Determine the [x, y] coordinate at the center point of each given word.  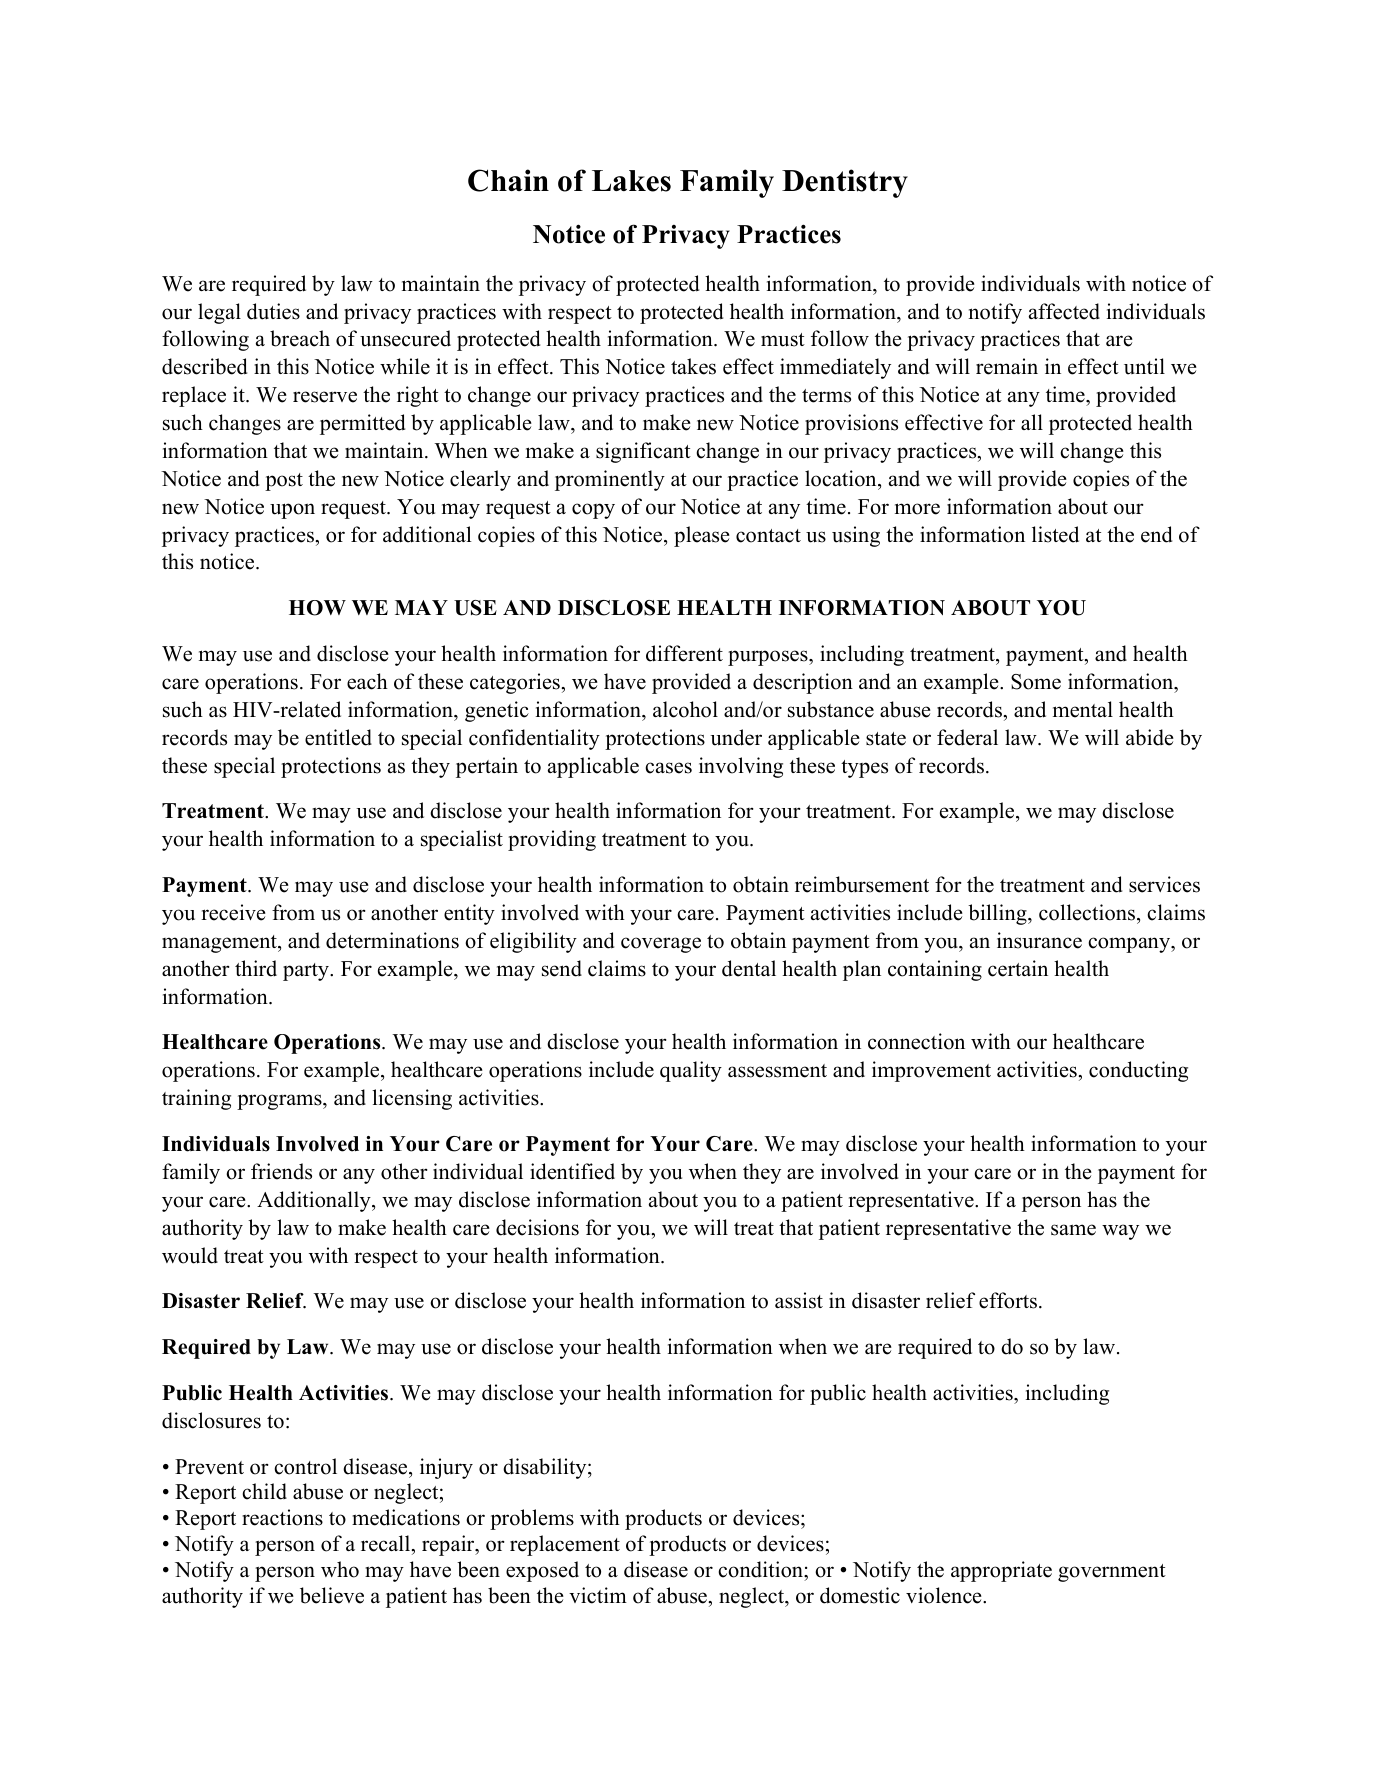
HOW [317, 608]
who [340, 1569]
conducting [1138, 1071]
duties [273, 311]
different [684, 653]
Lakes [631, 181]
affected [1064, 311]
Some [1036, 682]
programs [280, 1102]
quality [691, 1071]
